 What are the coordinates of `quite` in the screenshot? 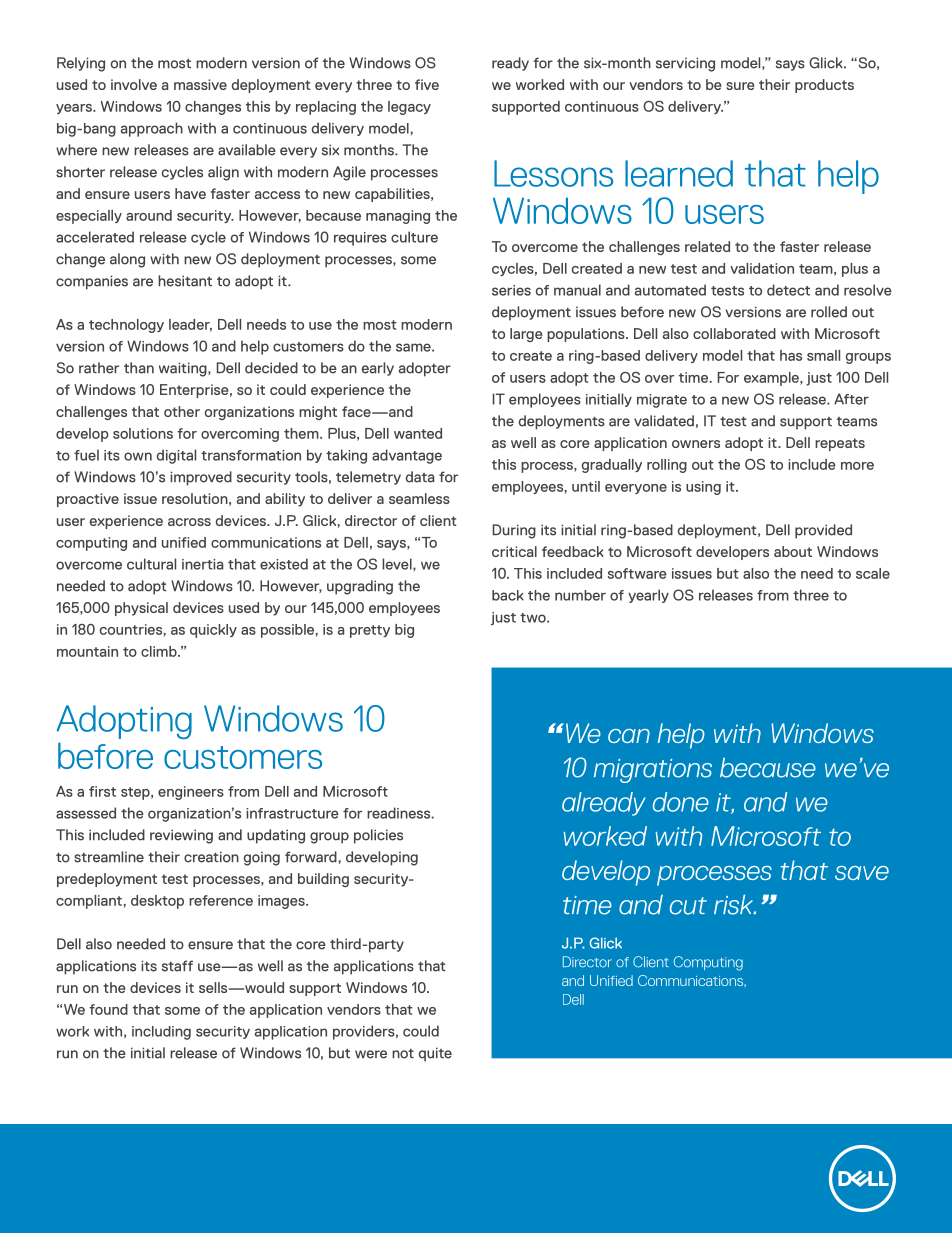 It's located at (435, 1054).
